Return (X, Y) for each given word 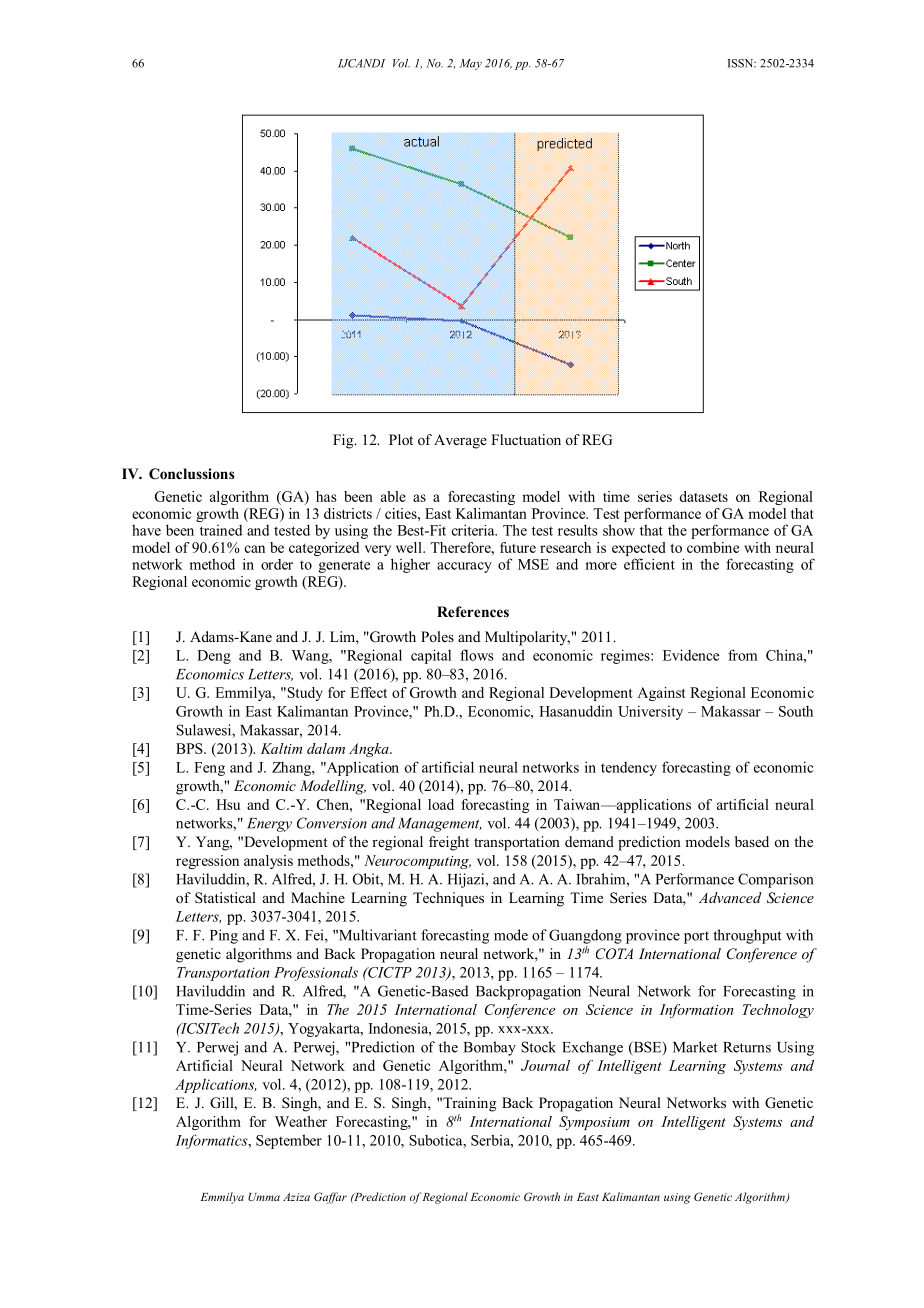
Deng (214, 657)
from (742, 655)
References (473, 611)
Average (460, 441)
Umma (264, 1197)
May (471, 64)
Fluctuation (526, 439)
